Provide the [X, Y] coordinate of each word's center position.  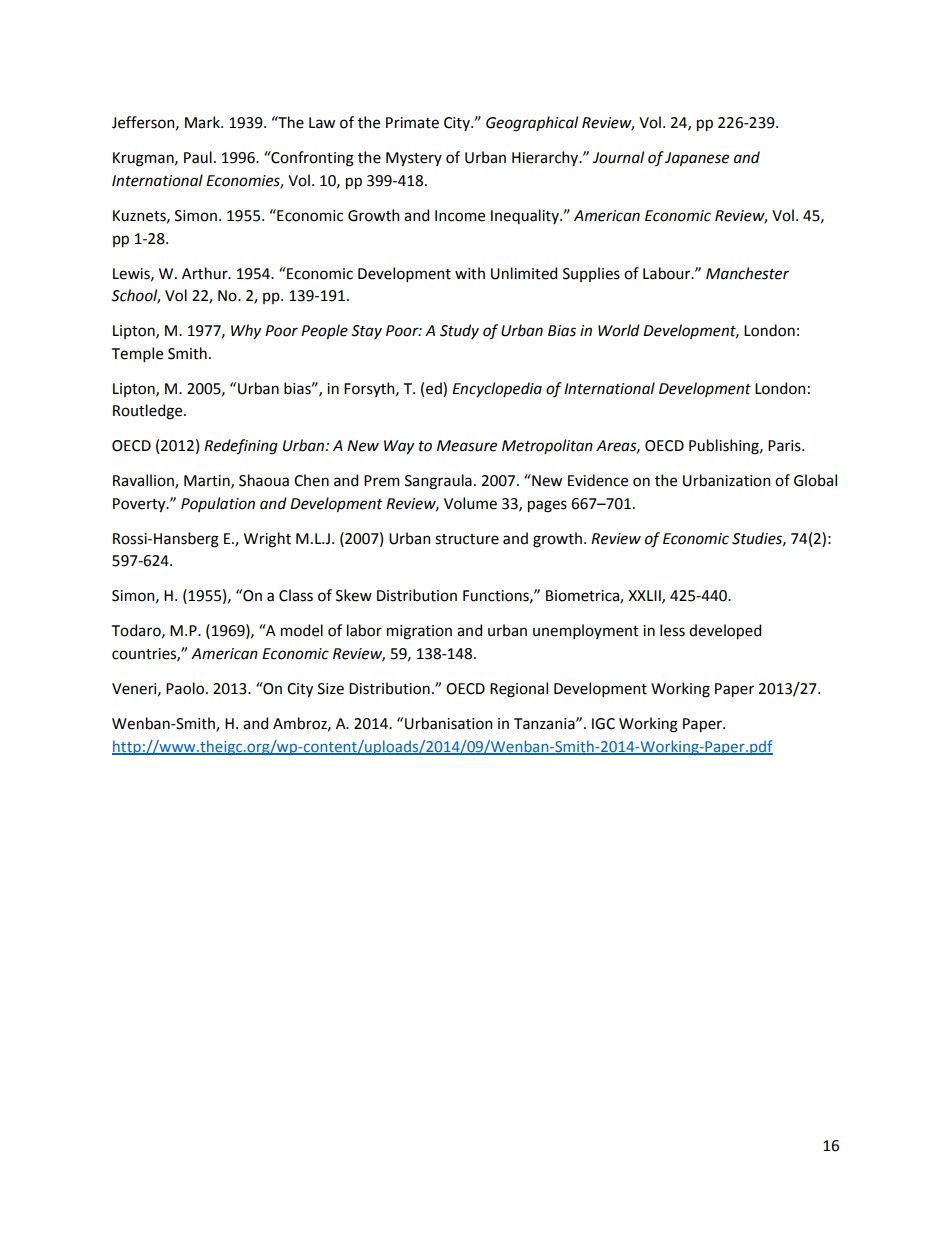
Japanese [697, 159]
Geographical [532, 124]
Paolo [185, 688]
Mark [203, 122]
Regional [519, 690]
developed [725, 631]
